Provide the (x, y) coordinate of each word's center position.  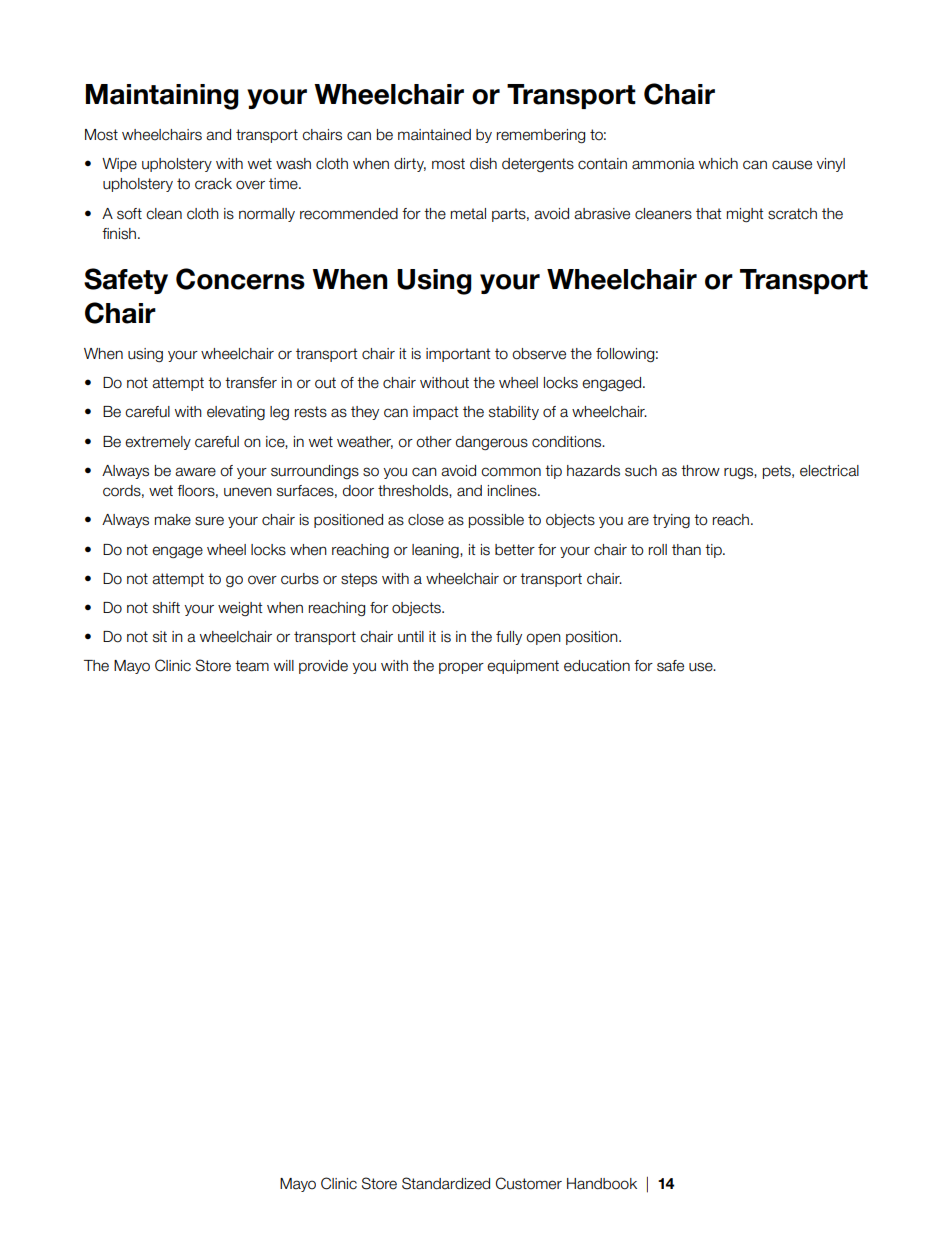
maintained (434, 135)
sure (209, 521)
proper (461, 668)
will (284, 665)
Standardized (446, 1183)
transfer (251, 383)
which (718, 164)
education (597, 666)
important (458, 355)
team (252, 666)
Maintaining (162, 97)
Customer (529, 1183)
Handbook (602, 1184)
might (745, 215)
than (686, 550)
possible (496, 521)
